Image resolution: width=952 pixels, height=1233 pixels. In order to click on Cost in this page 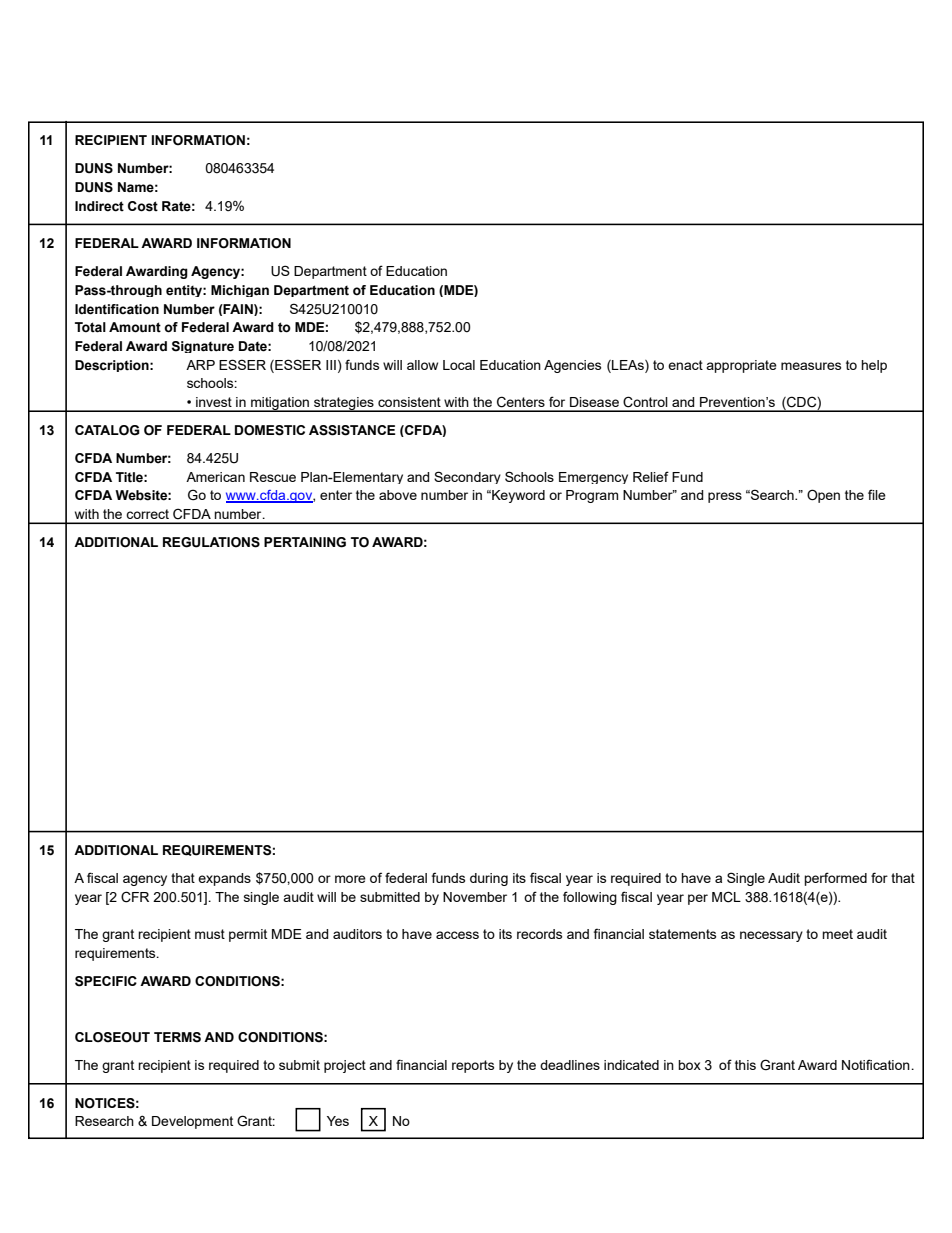, I will do `click(143, 206)`.
